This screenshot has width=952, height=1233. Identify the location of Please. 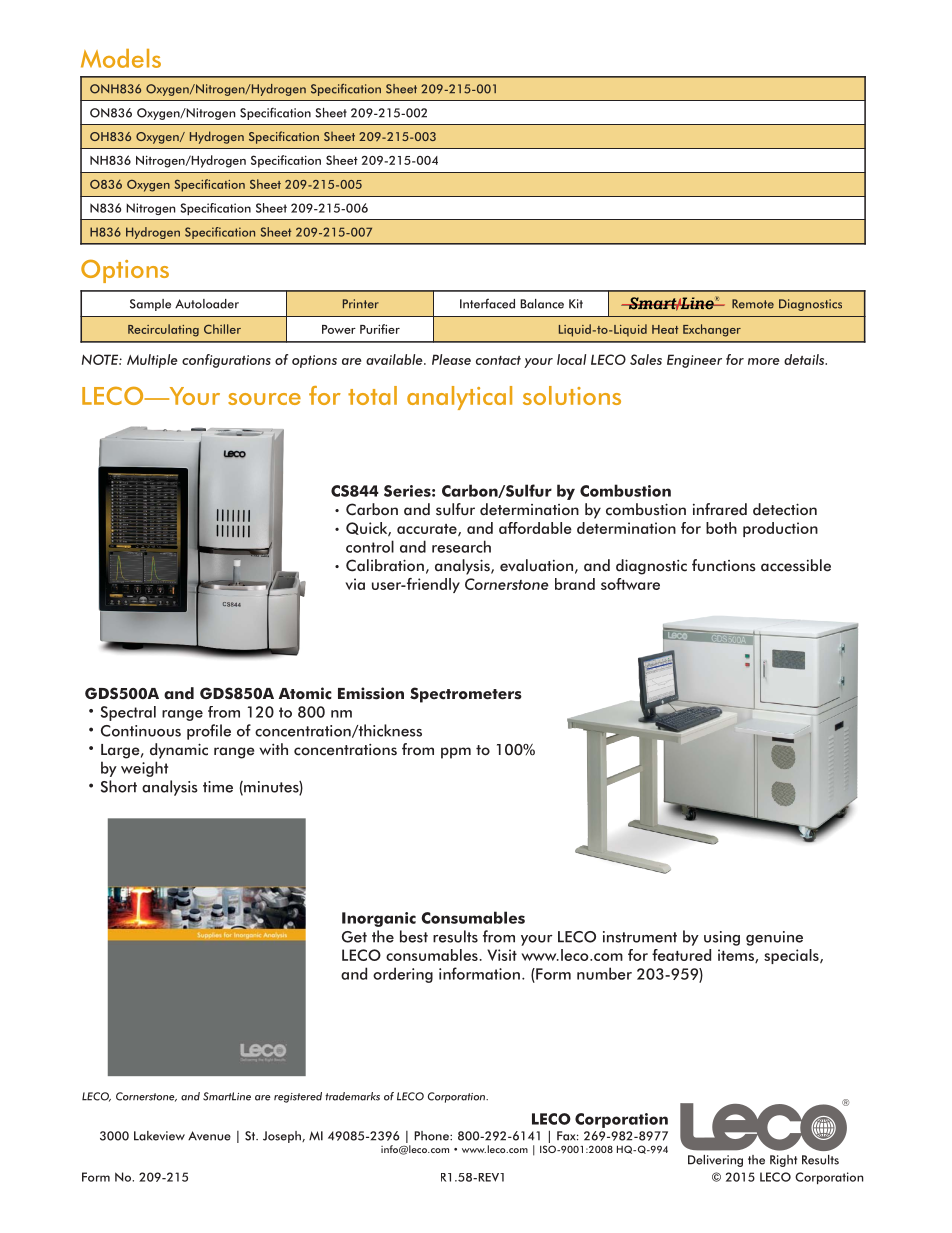
(451, 359).
